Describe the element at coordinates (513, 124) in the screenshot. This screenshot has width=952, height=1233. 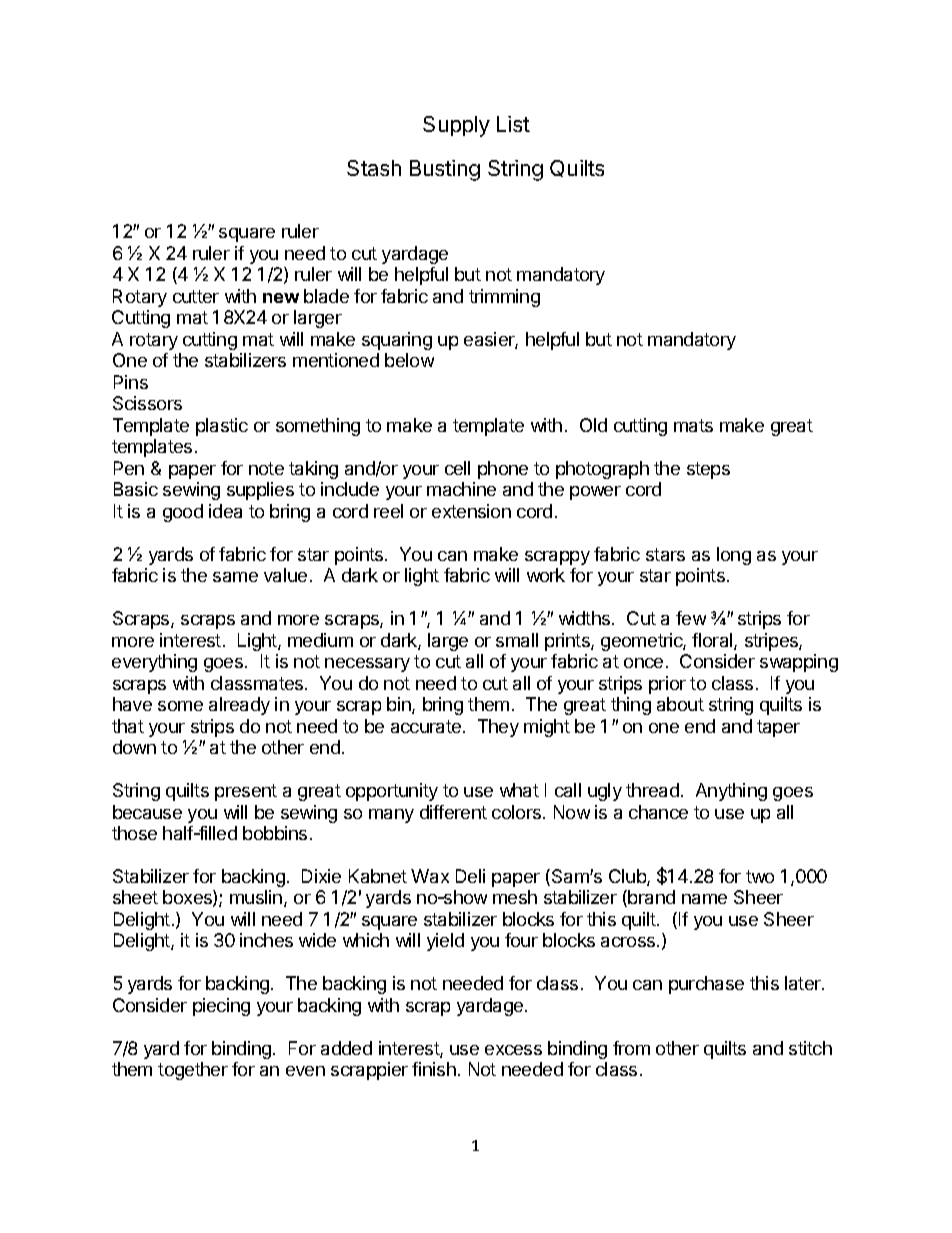
I see `List` at that location.
